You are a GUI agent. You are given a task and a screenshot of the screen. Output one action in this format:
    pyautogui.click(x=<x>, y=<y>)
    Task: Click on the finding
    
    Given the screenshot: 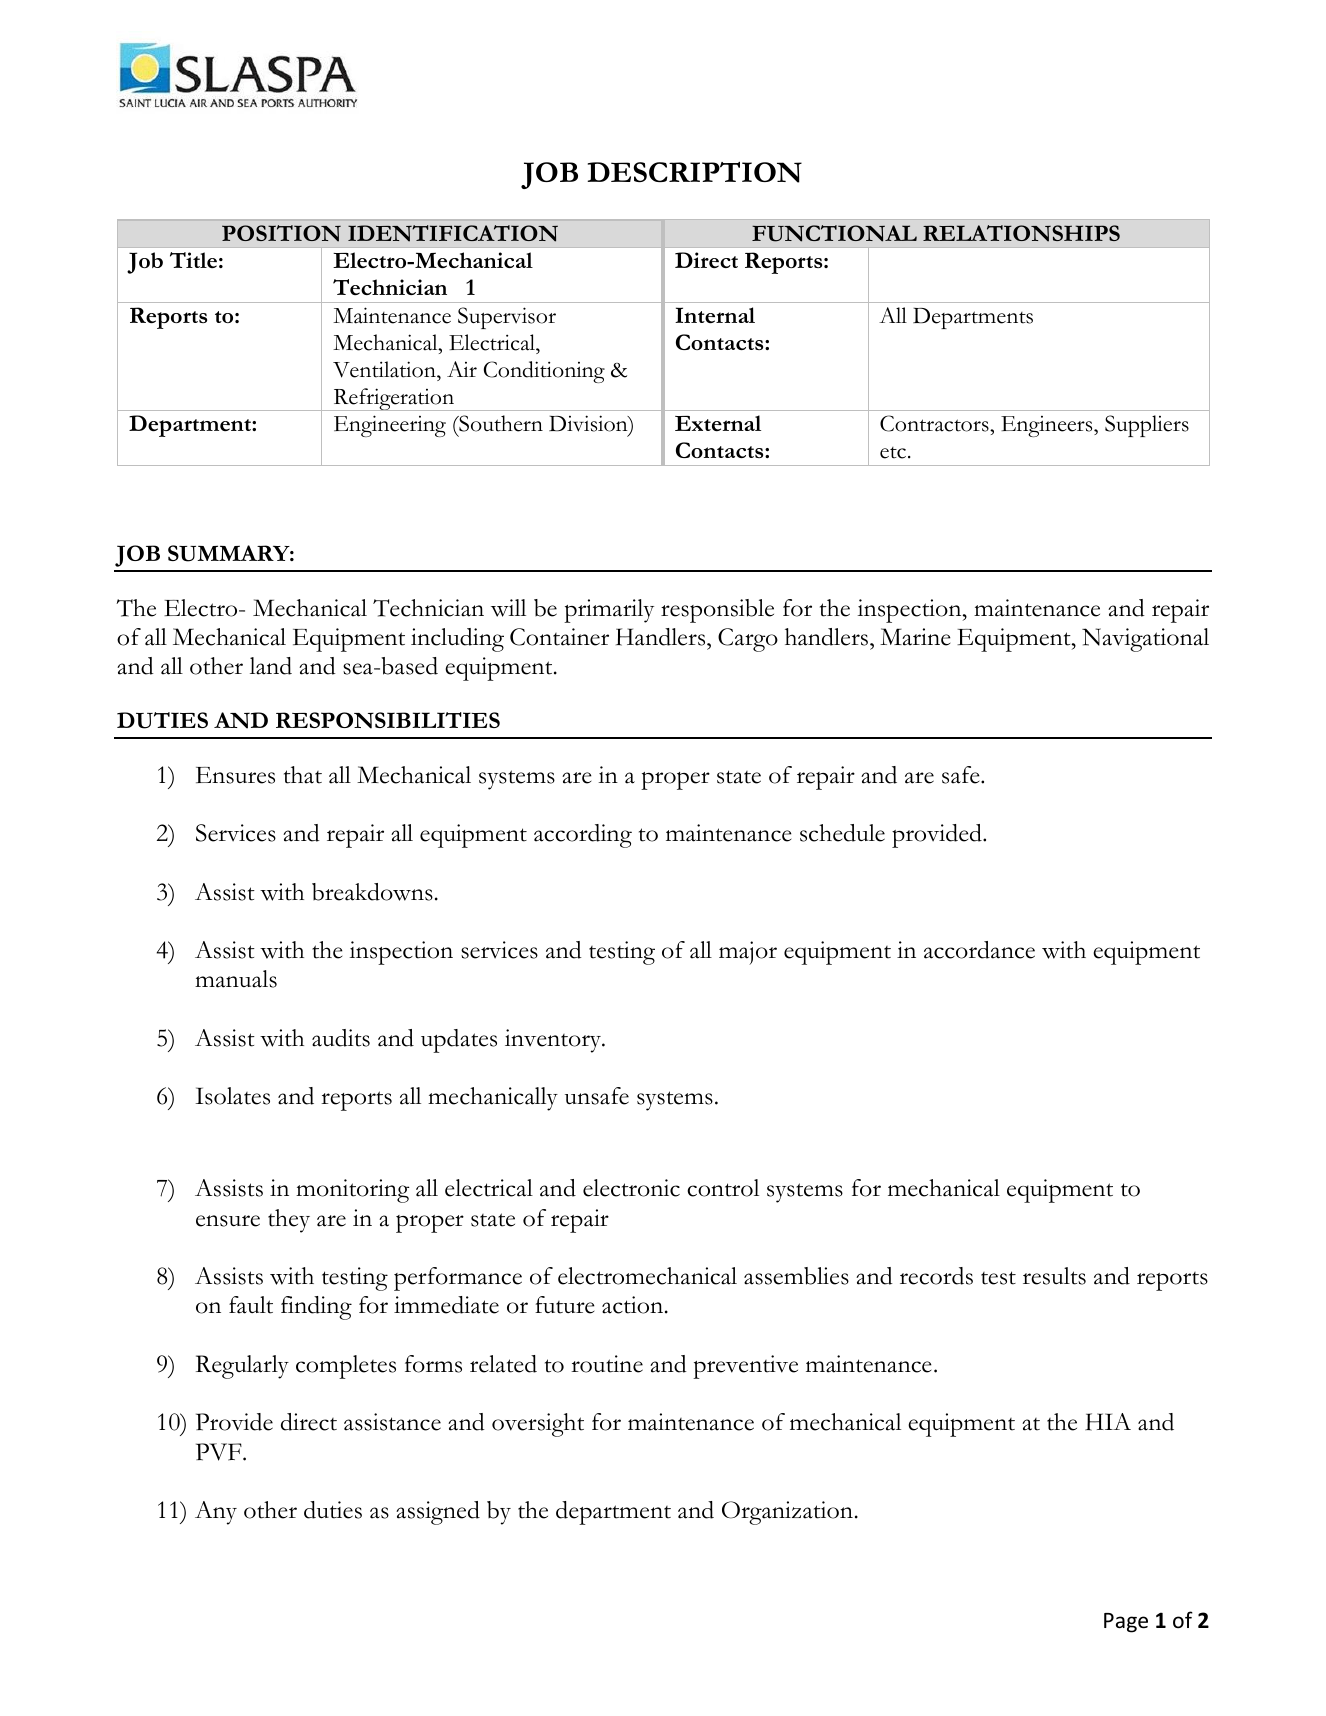 What is the action you would take?
    pyautogui.click(x=316, y=1308)
